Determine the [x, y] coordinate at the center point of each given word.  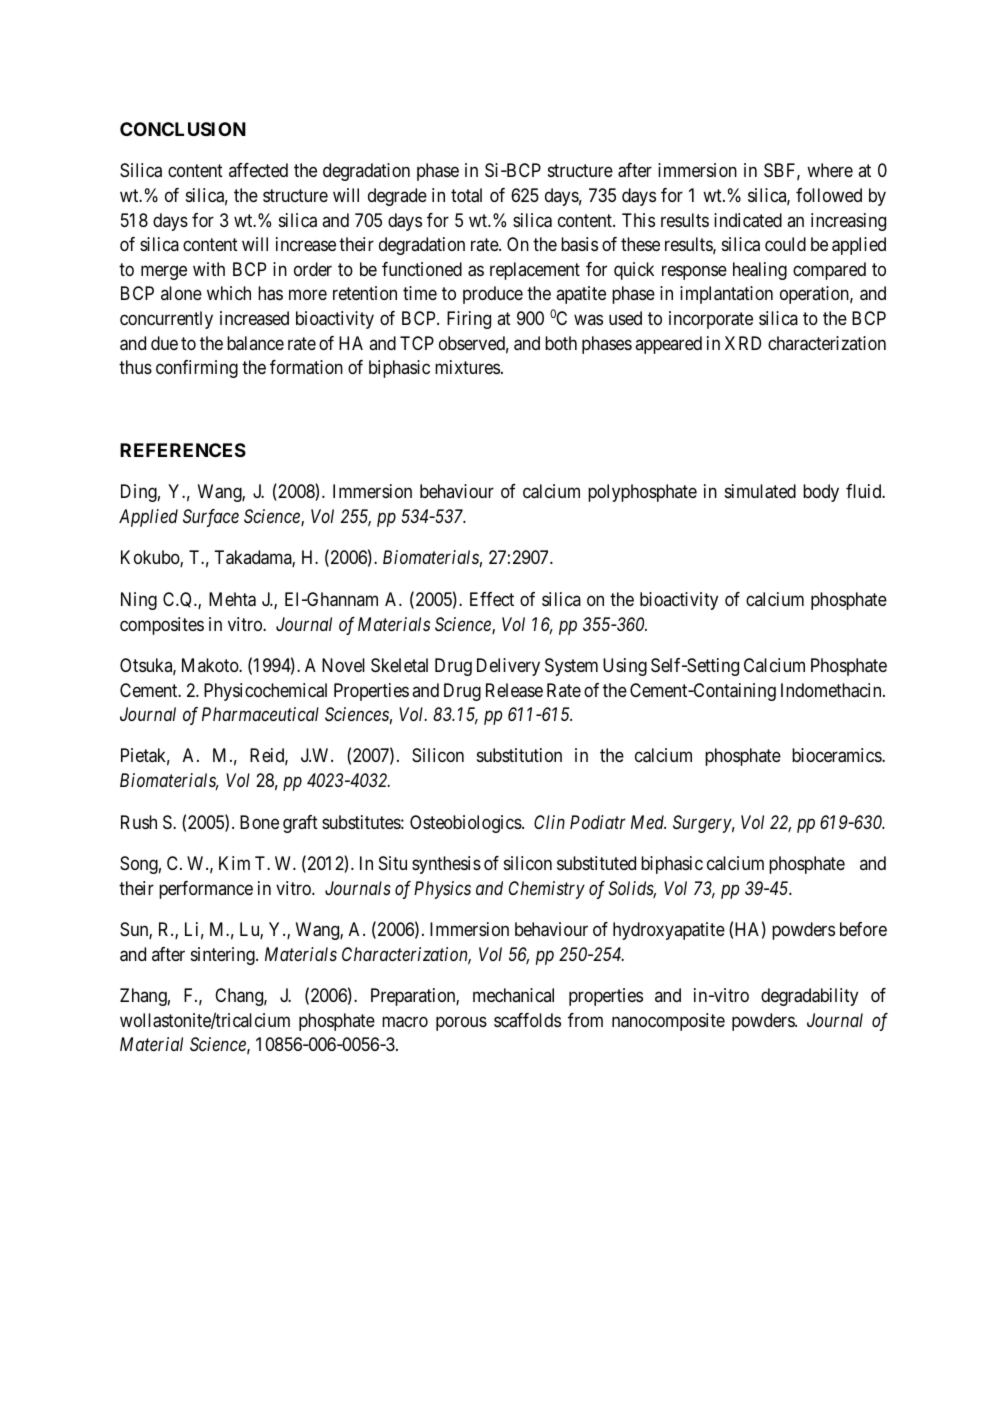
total [466, 195]
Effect [492, 599]
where [830, 170]
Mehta [232, 599]
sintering [224, 956]
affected [258, 170]
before [863, 929]
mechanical [513, 995]
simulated [760, 491]
